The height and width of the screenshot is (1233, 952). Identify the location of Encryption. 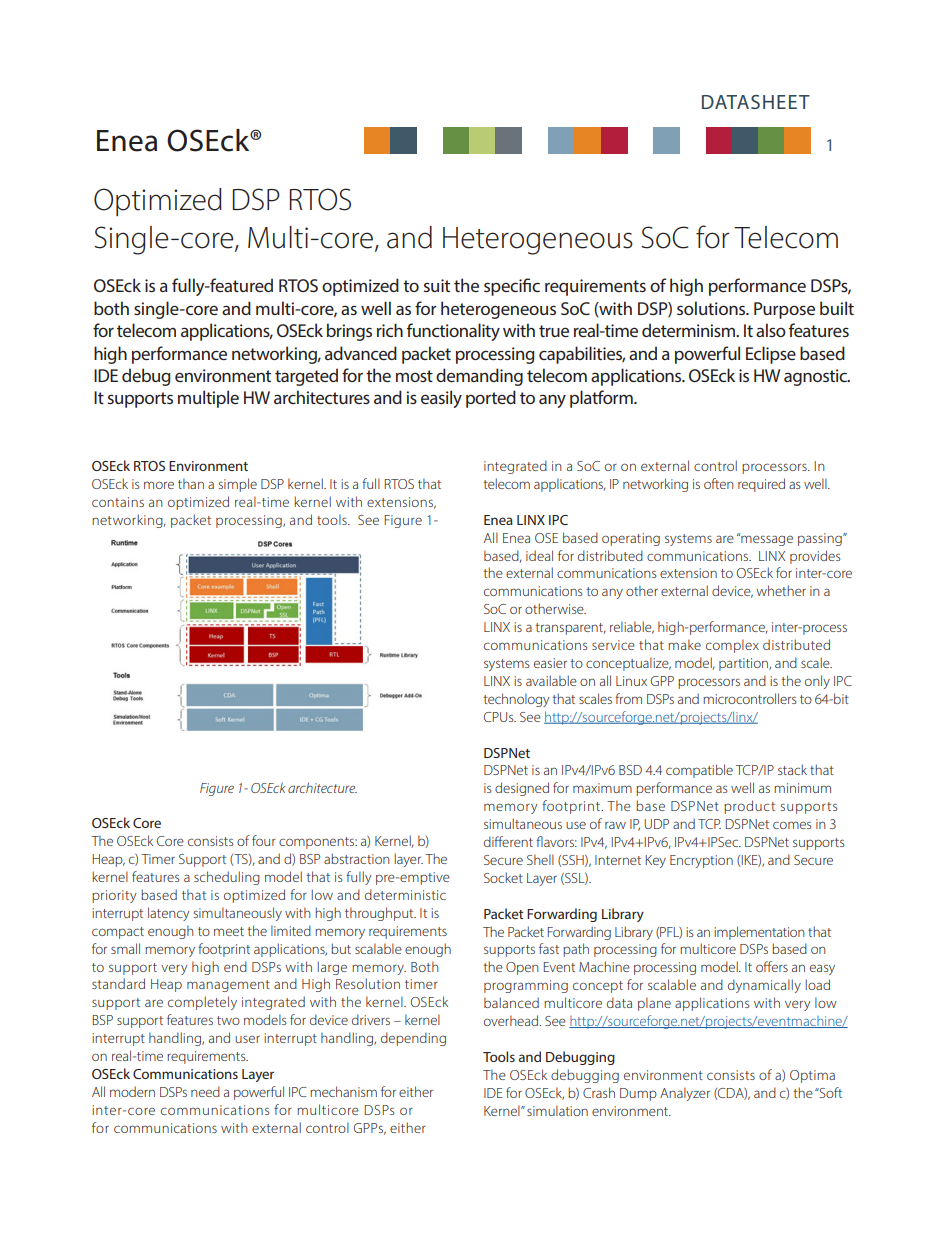
(701, 861).
